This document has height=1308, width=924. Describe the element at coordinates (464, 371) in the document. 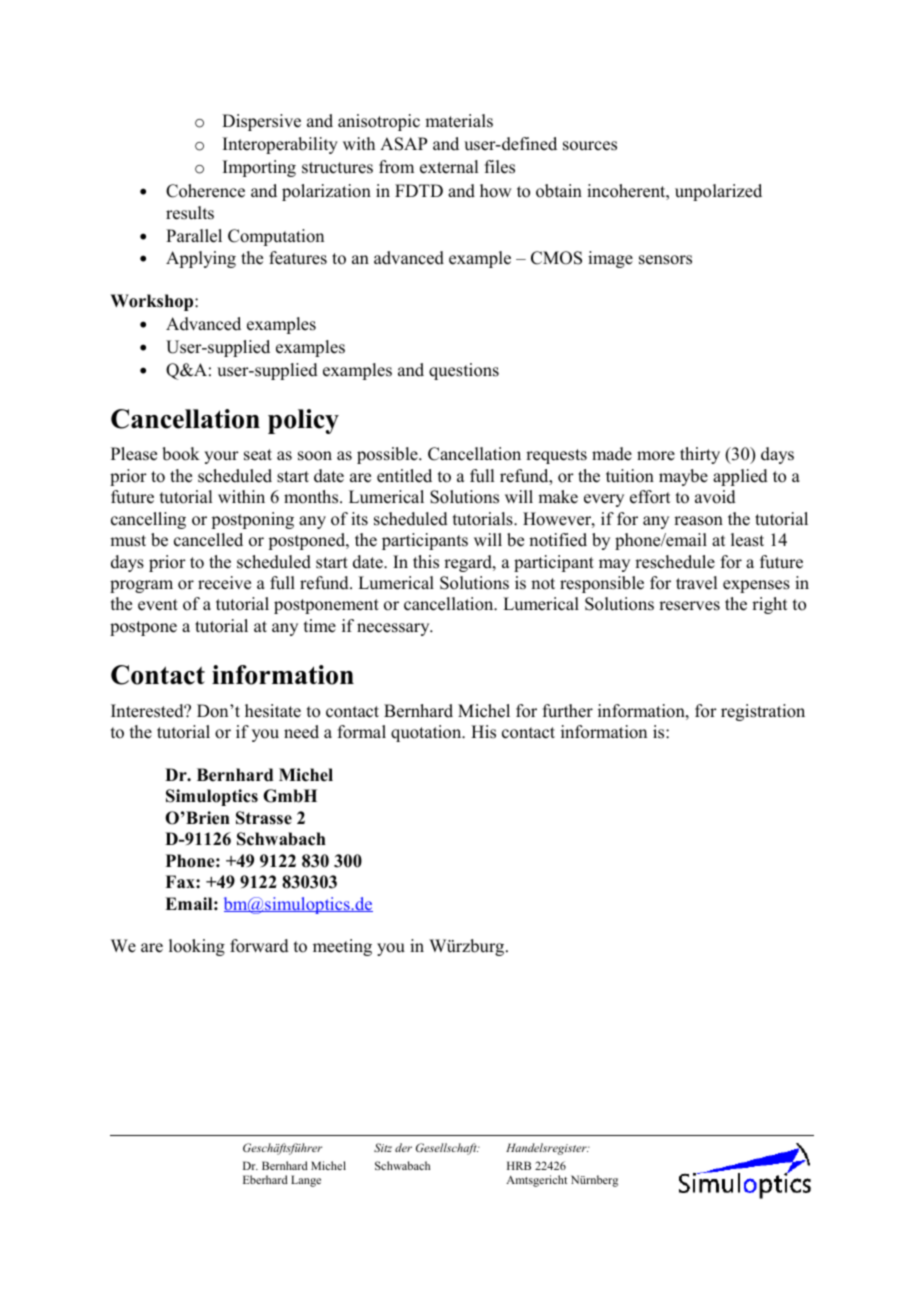

I see `questions` at that location.
